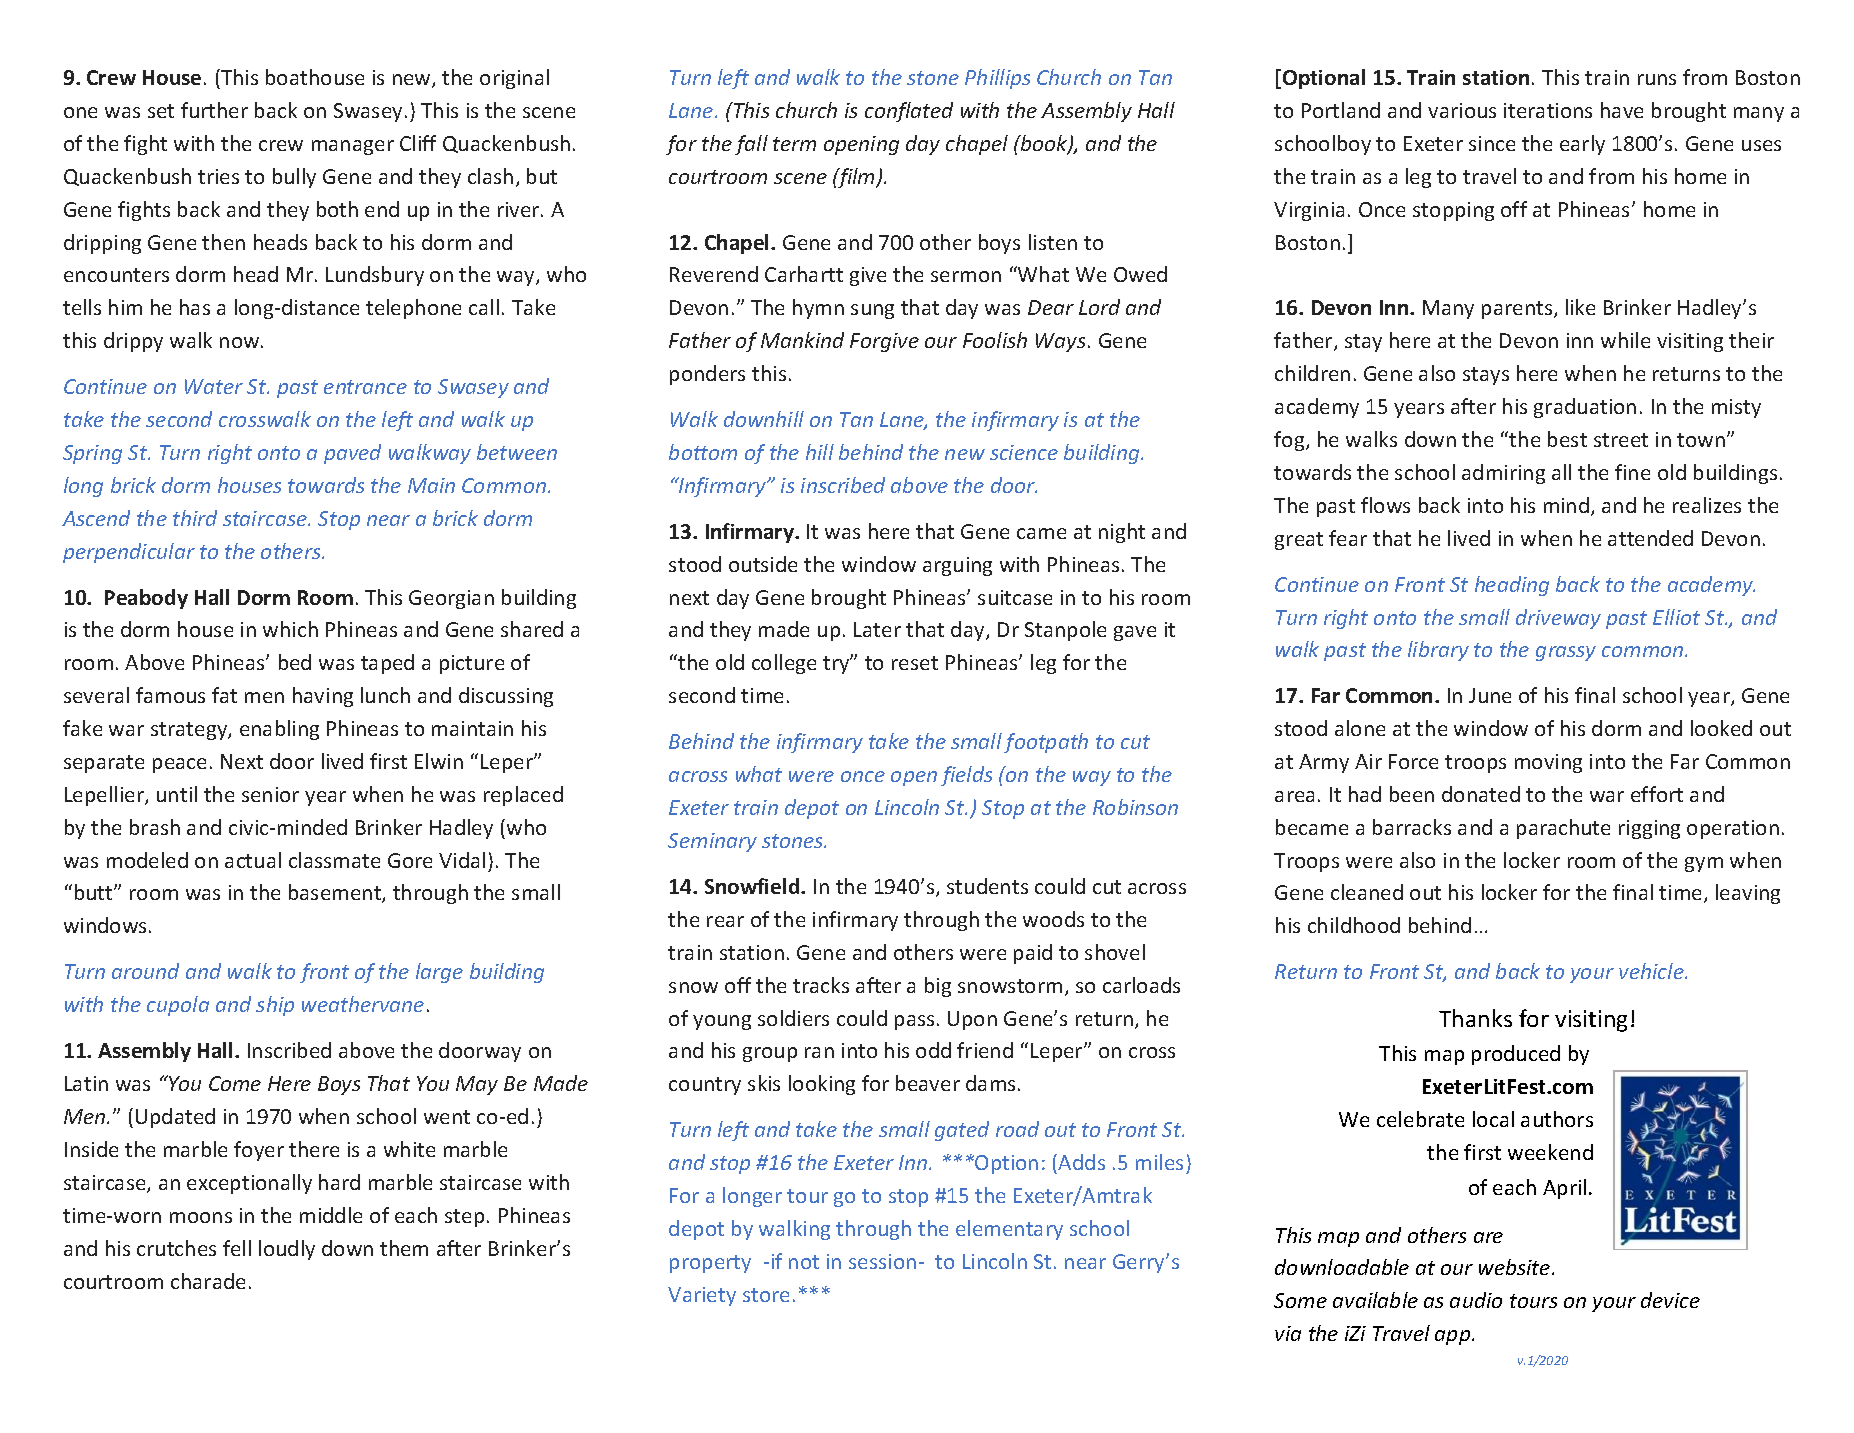 This page has width=1854, height=1433. Describe the element at coordinates (909, 112) in the page. I see `conflated` at that location.
